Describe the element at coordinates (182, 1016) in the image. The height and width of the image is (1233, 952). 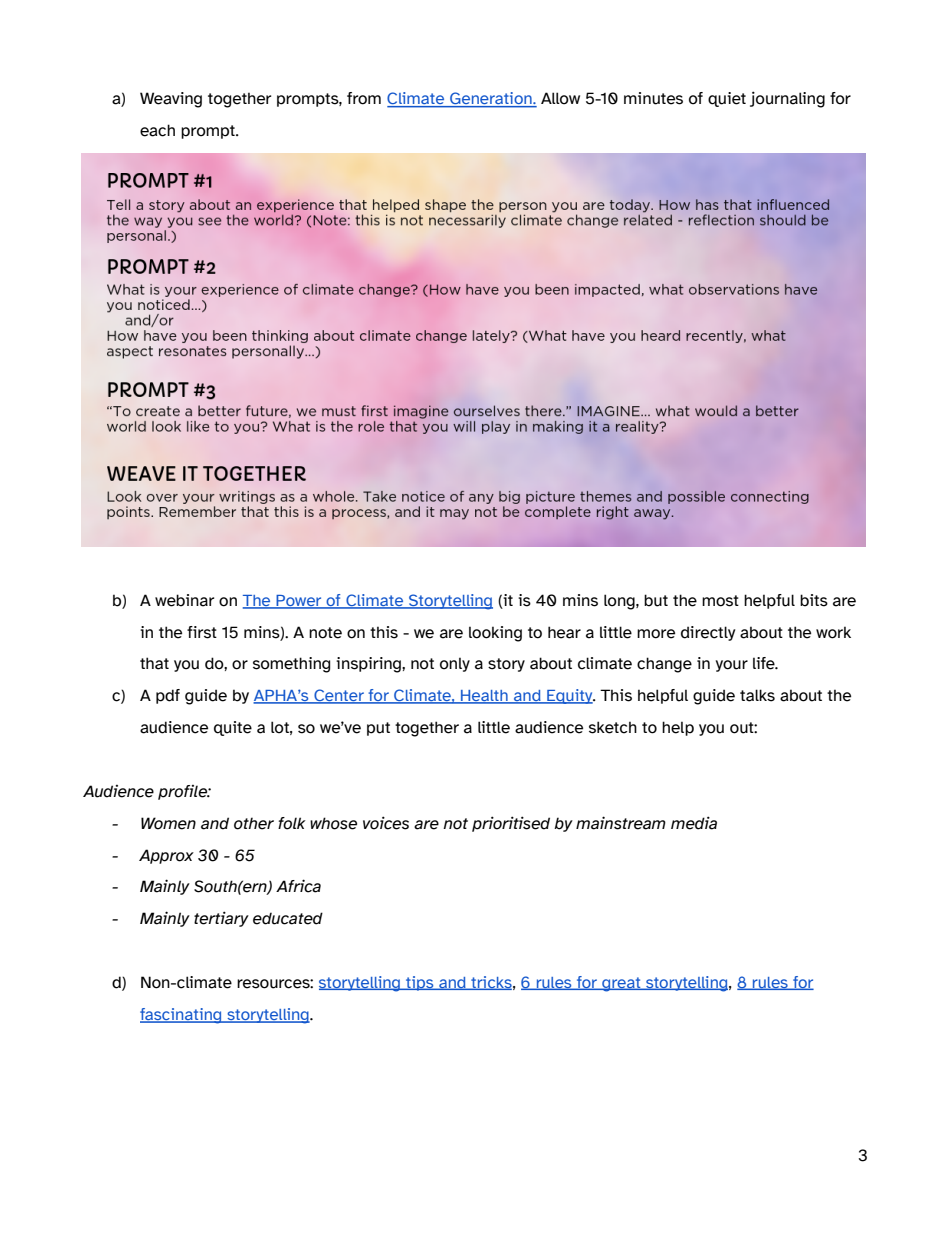
I see `fascinating` at that location.
